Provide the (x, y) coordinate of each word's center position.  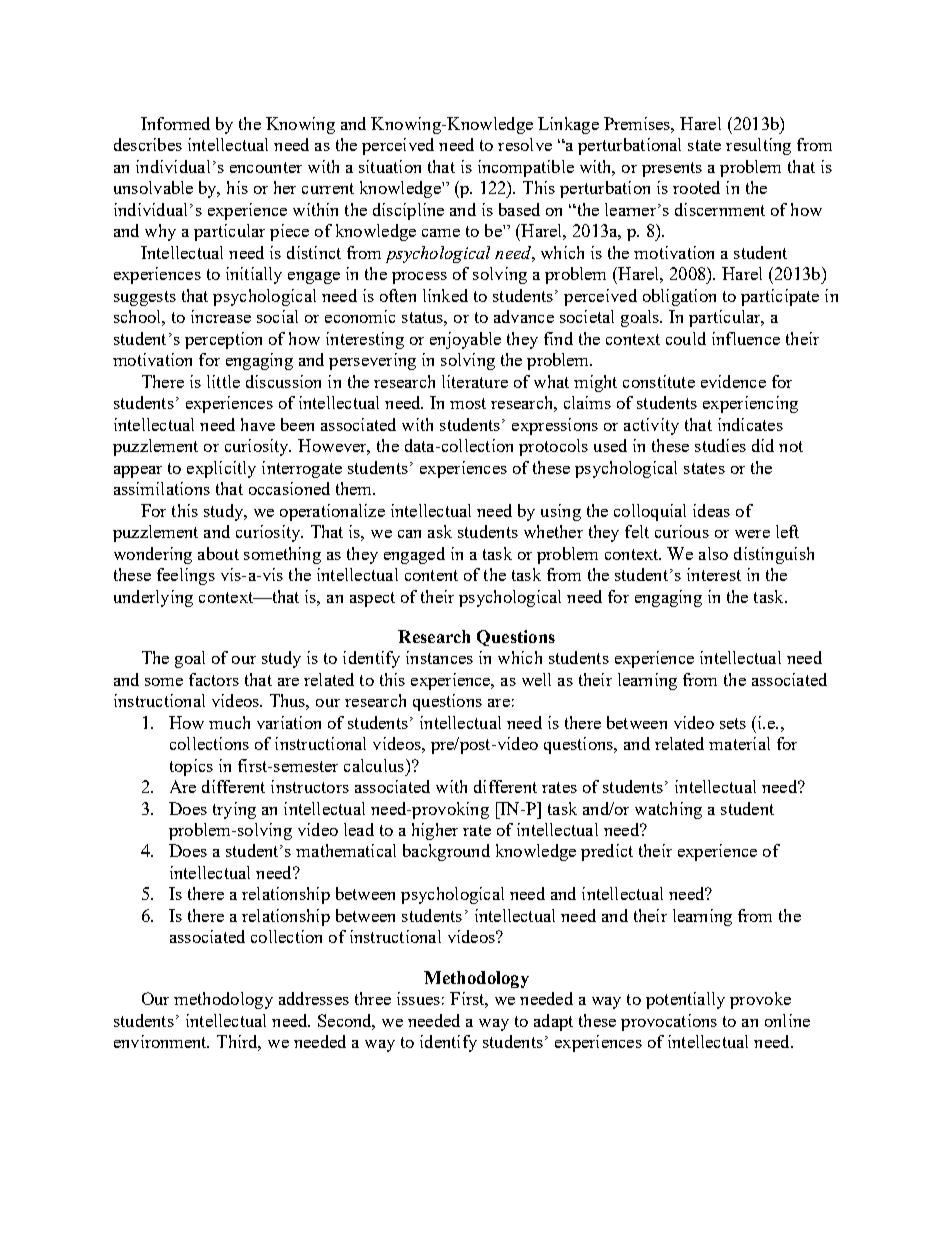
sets (733, 723)
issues (418, 998)
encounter (266, 167)
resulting (758, 146)
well (536, 679)
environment (161, 1041)
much (229, 722)
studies (720, 445)
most (468, 403)
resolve (525, 144)
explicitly (221, 469)
